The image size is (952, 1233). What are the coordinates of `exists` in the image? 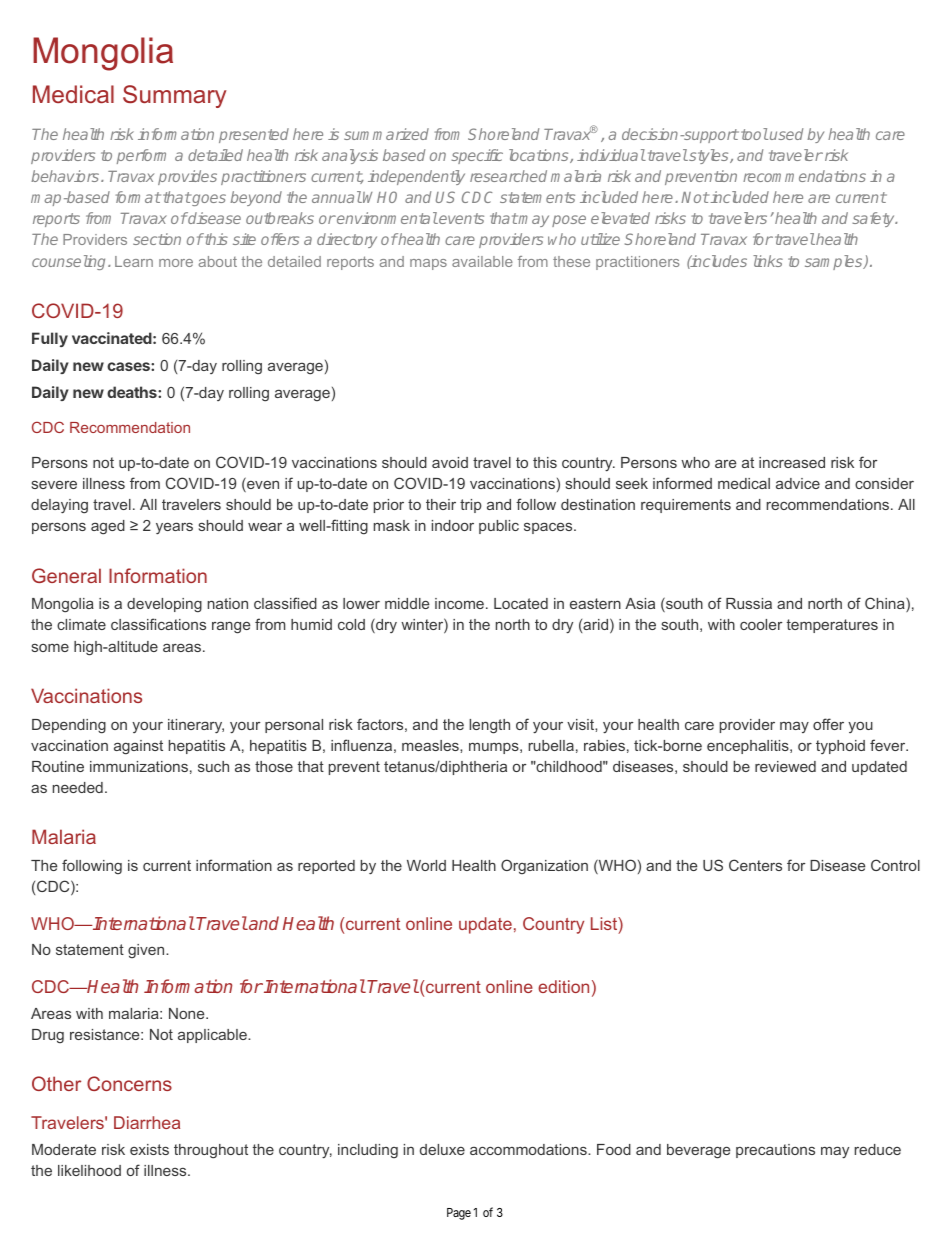 It's located at (149, 1149).
